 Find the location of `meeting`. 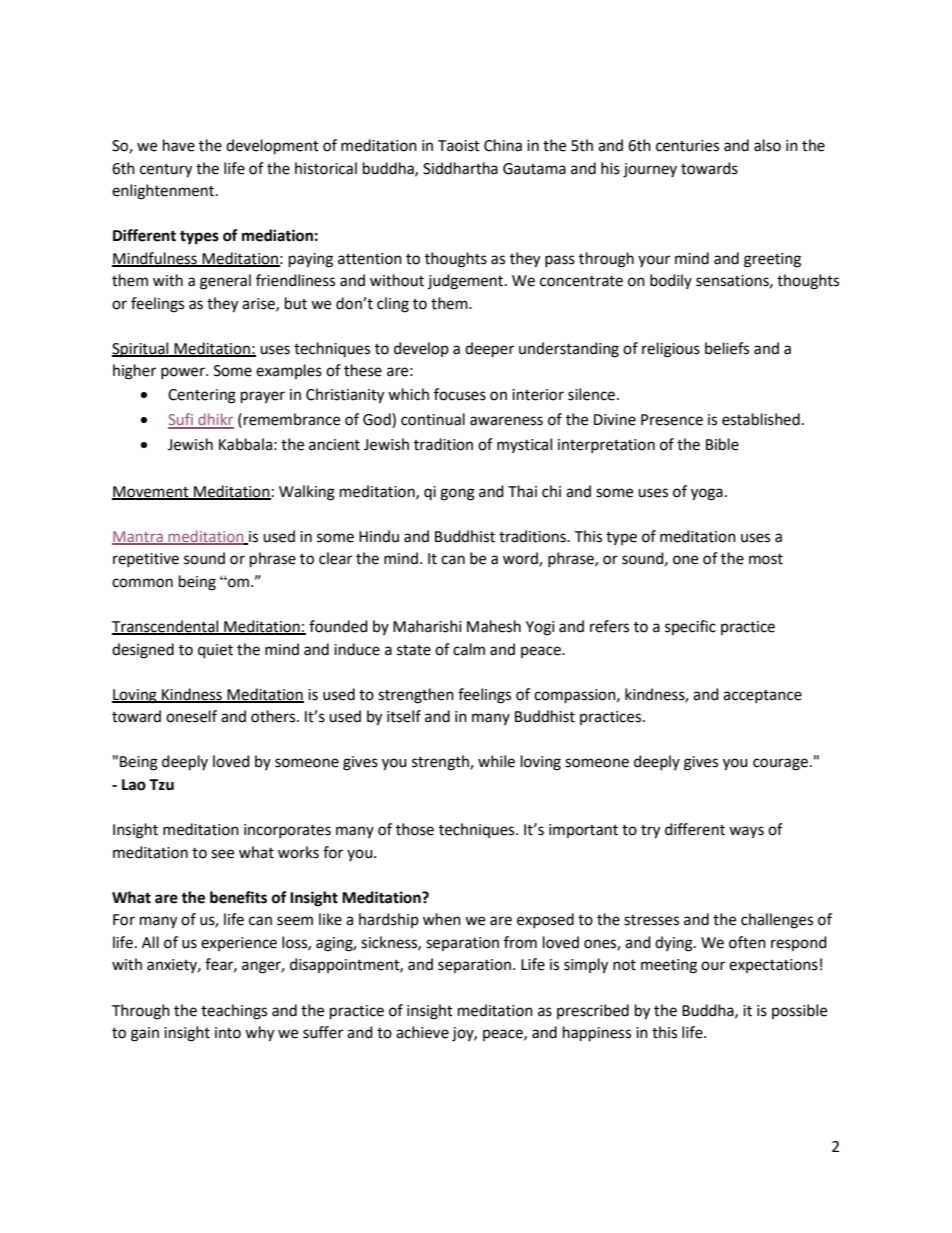

meeting is located at coordinates (669, 966).
